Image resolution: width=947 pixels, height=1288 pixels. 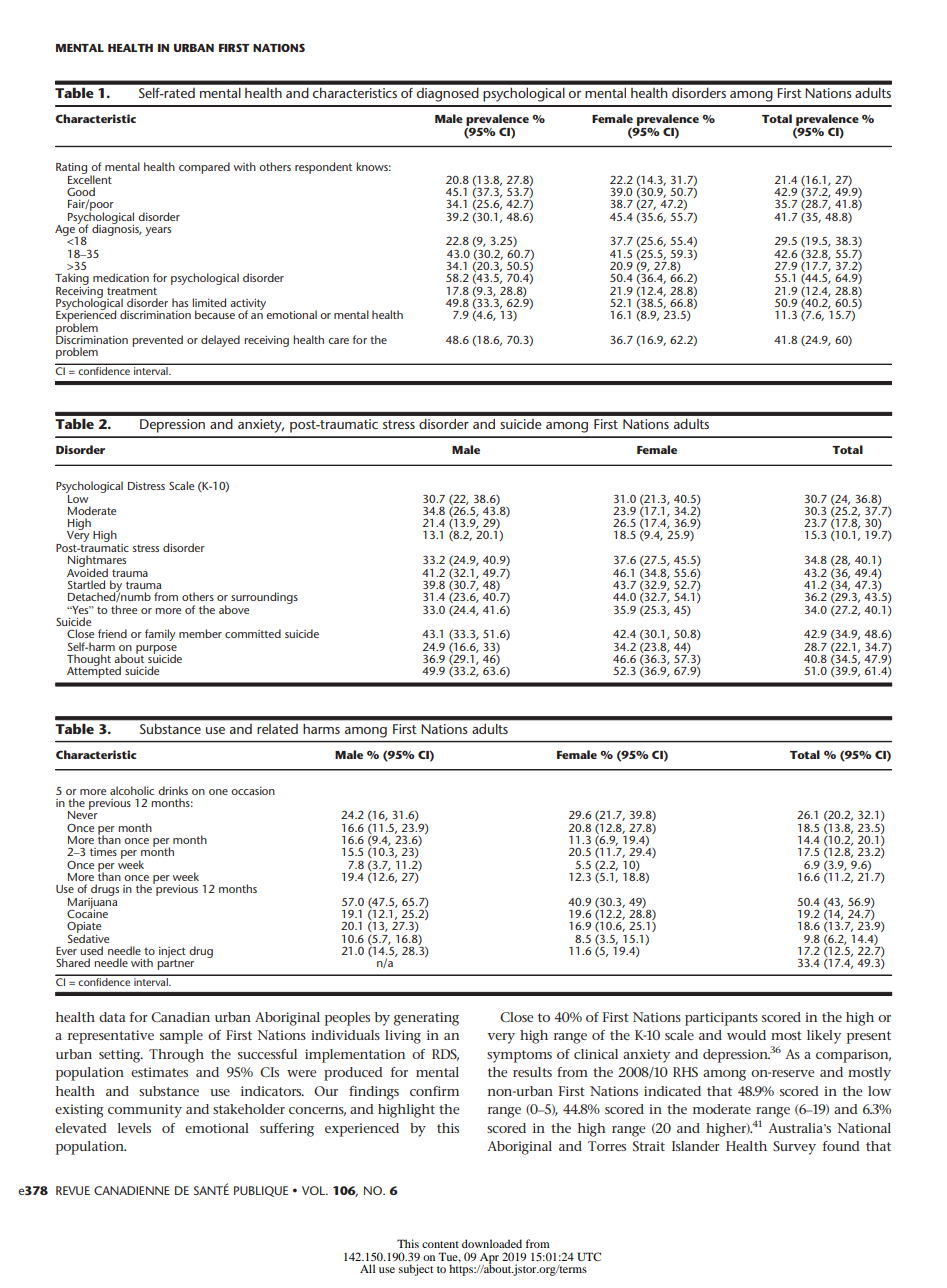 What do you see at coordinates (338, 341) in the document?
I see `care` at bounding box center [338, 341].
